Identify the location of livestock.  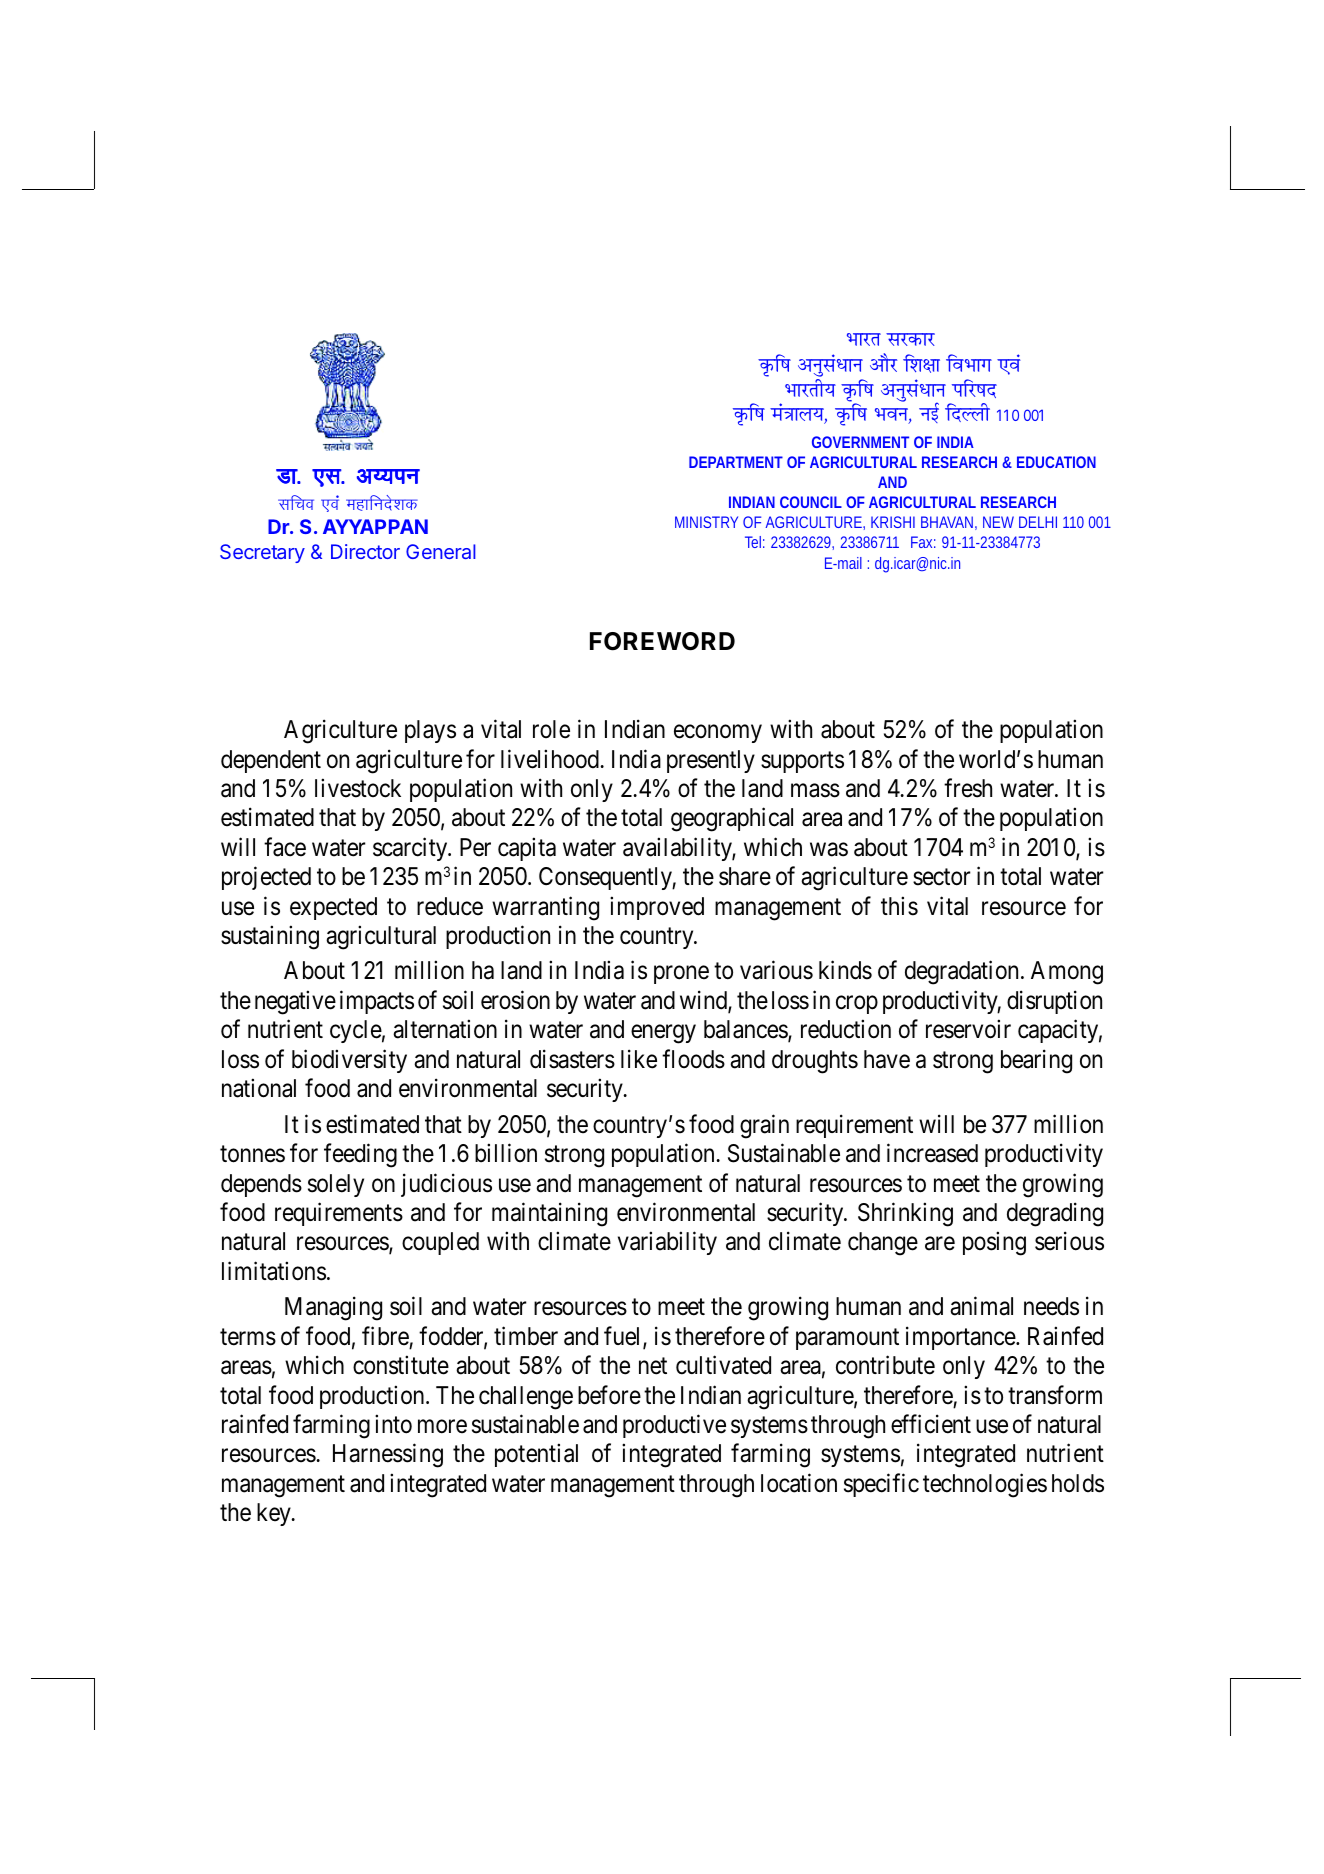
(358, 788).
